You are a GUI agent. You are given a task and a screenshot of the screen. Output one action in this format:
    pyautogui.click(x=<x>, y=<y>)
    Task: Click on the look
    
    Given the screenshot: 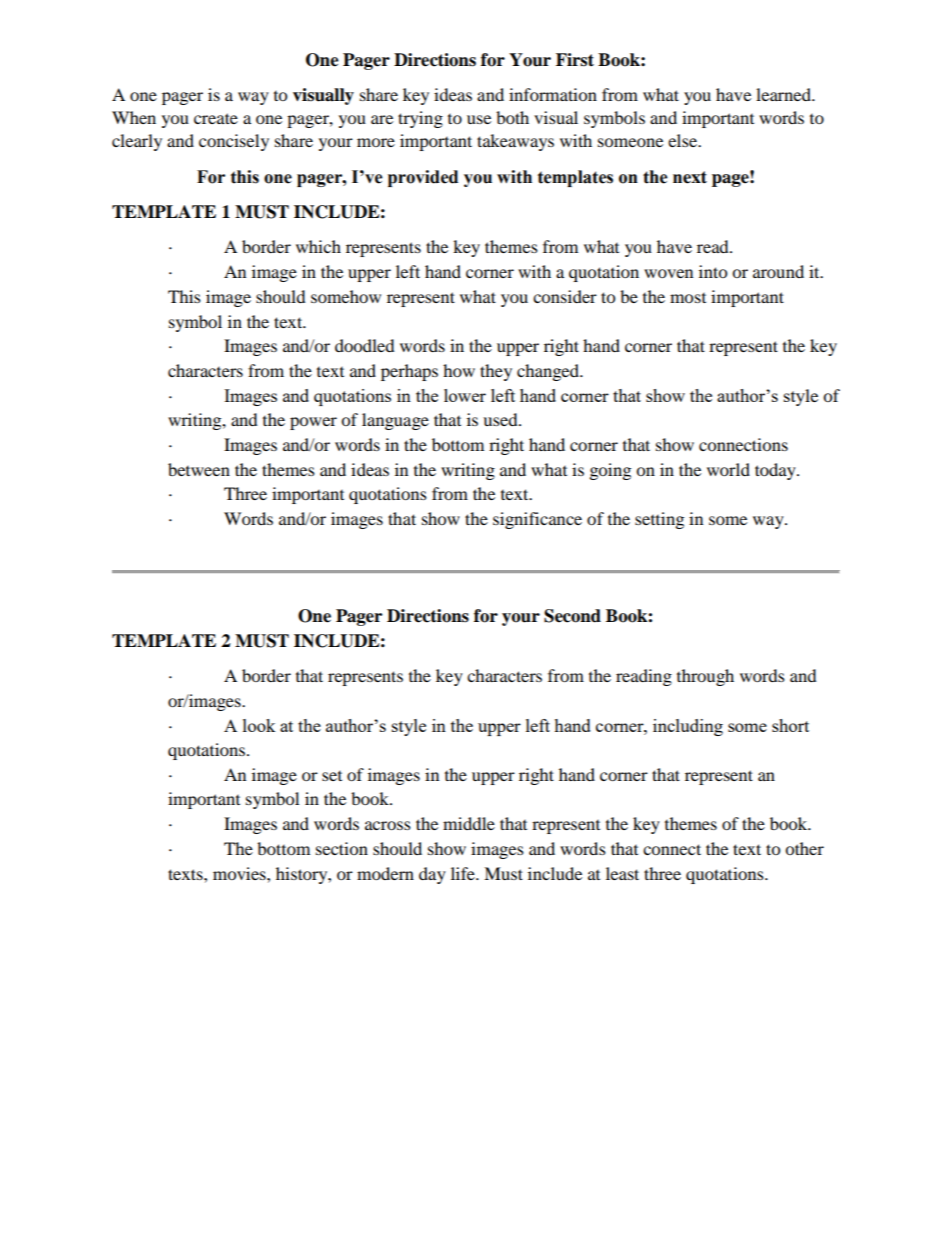 What is the action you would take?
    pyautogui.click(x=259, y=725)
